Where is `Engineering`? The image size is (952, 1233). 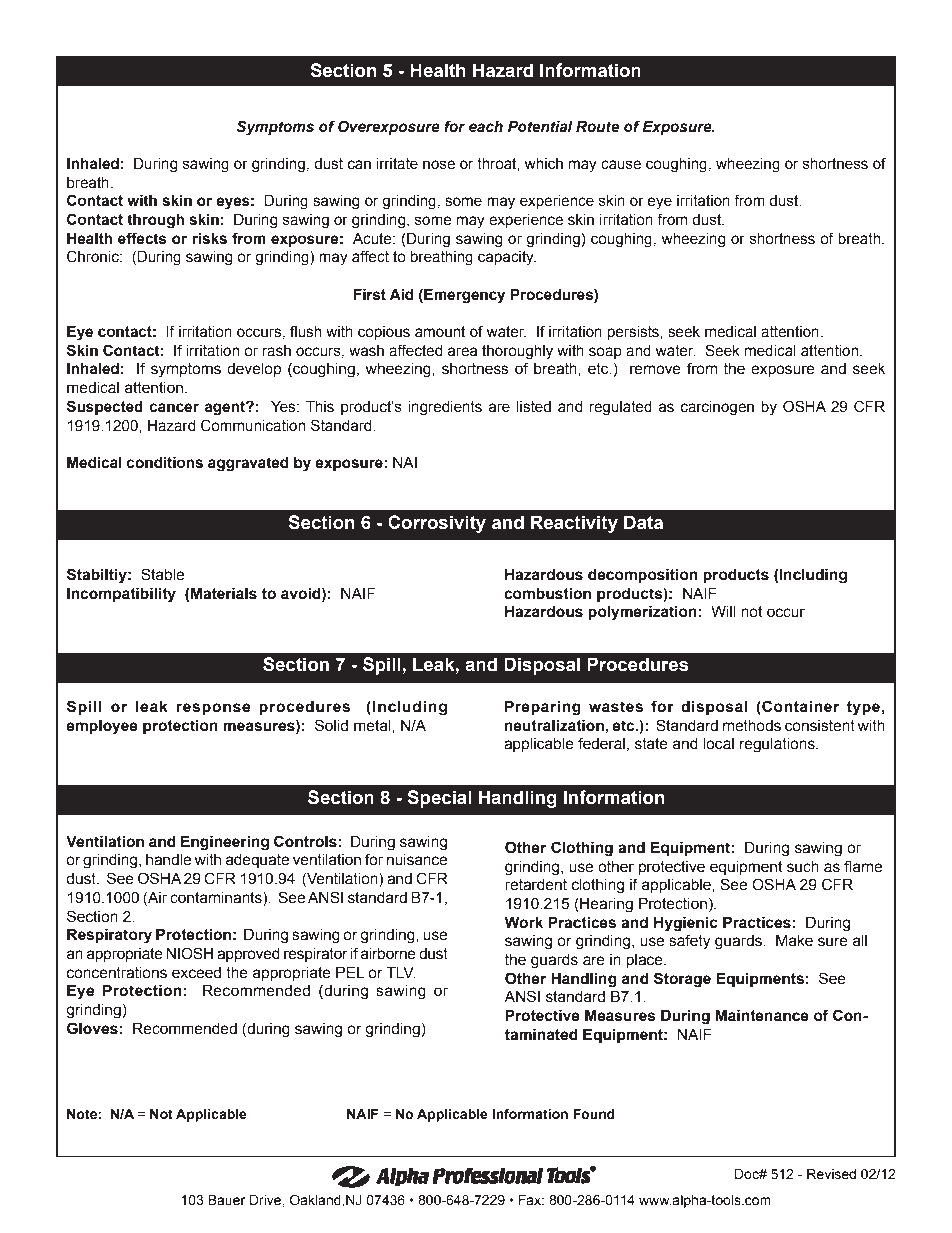 Engineering is located at coordinates (225, 843).
